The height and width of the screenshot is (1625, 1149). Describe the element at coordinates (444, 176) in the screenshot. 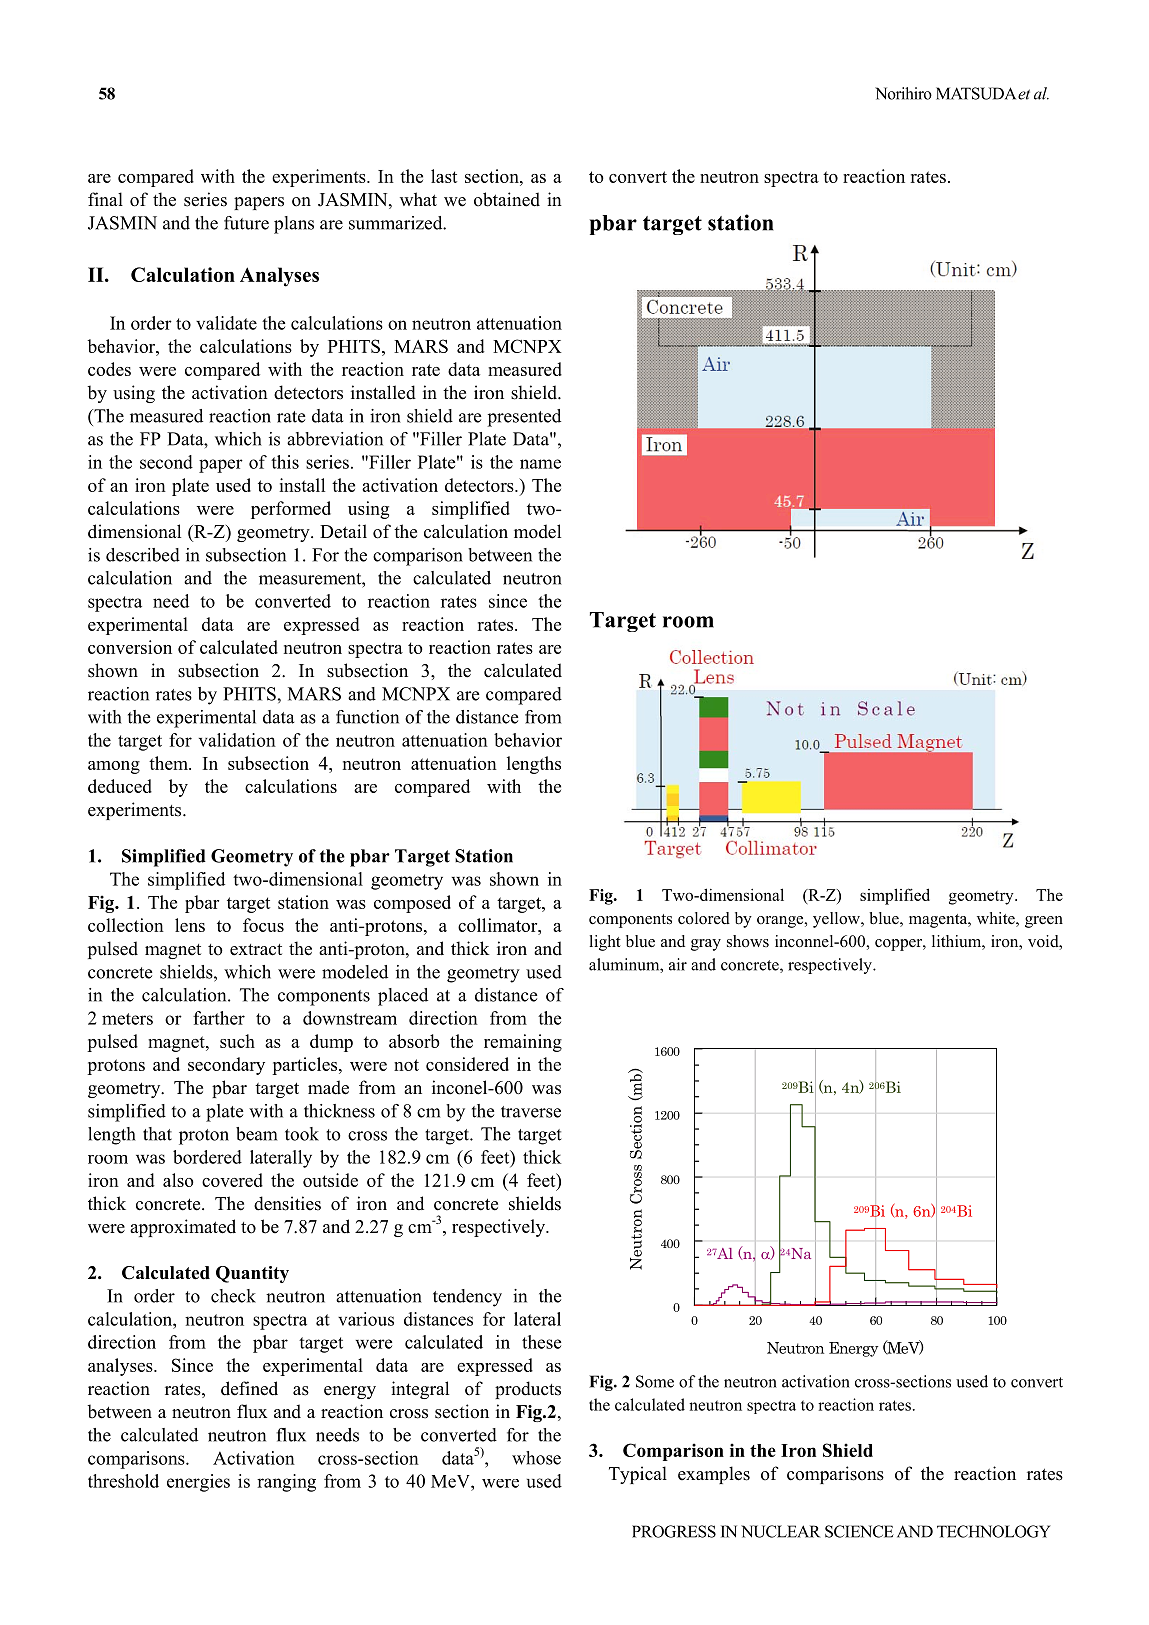

I see `last` at that location.
